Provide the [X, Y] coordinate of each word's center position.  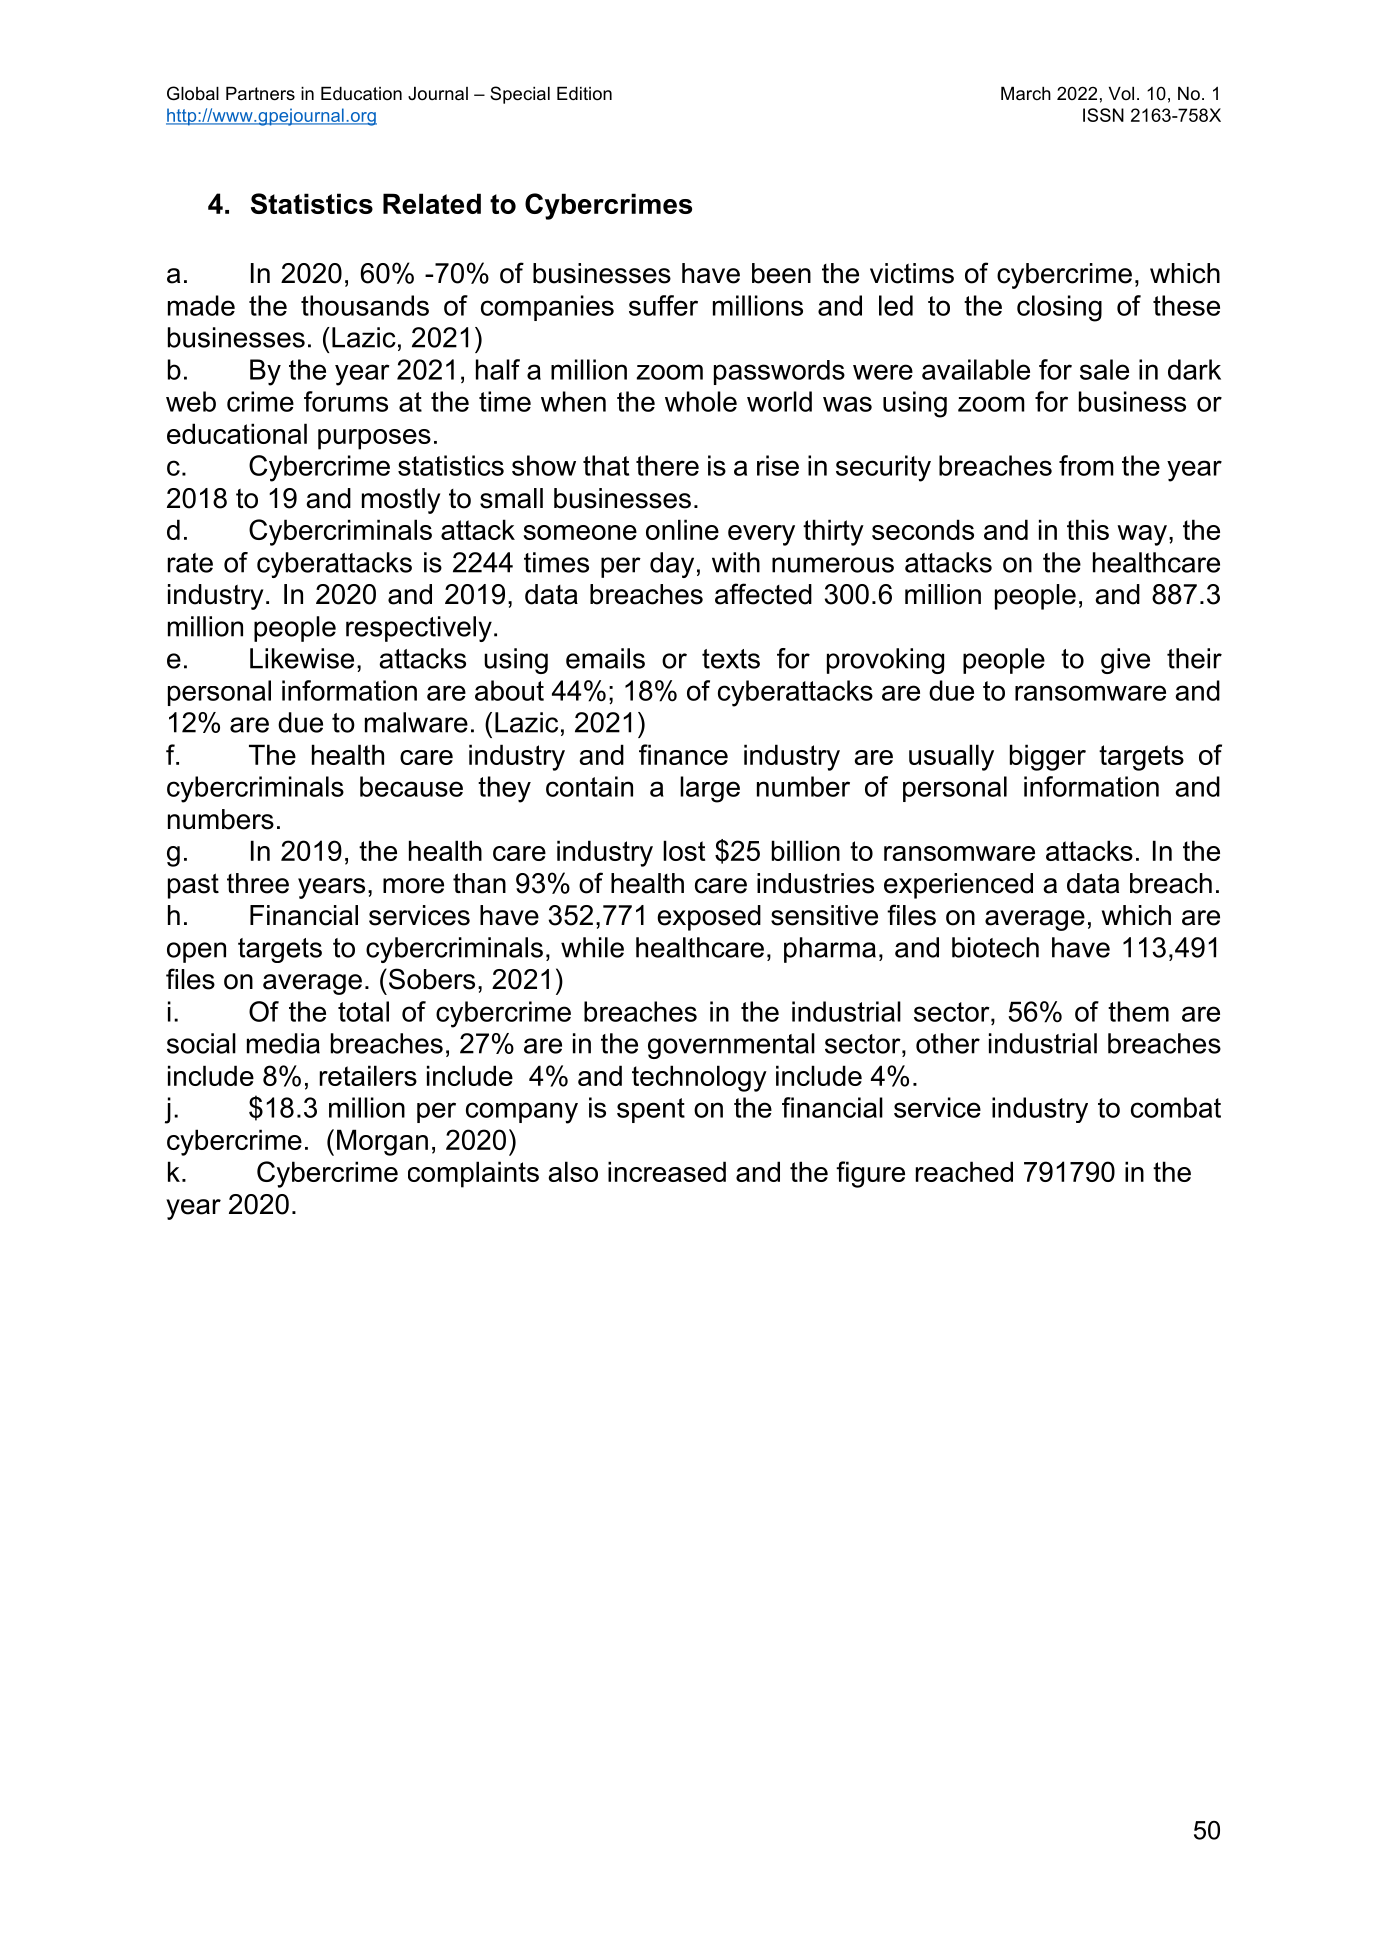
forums [346, 401]
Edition [584, 93]
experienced [958, 886]
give [1125, 661]
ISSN [1103, 115]
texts [731, 659]
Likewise [302, 658]
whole [701, 401]
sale [1104, 369]
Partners [260, 94]
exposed [709, 918]
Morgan [382, 1142]
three [258, 883]
